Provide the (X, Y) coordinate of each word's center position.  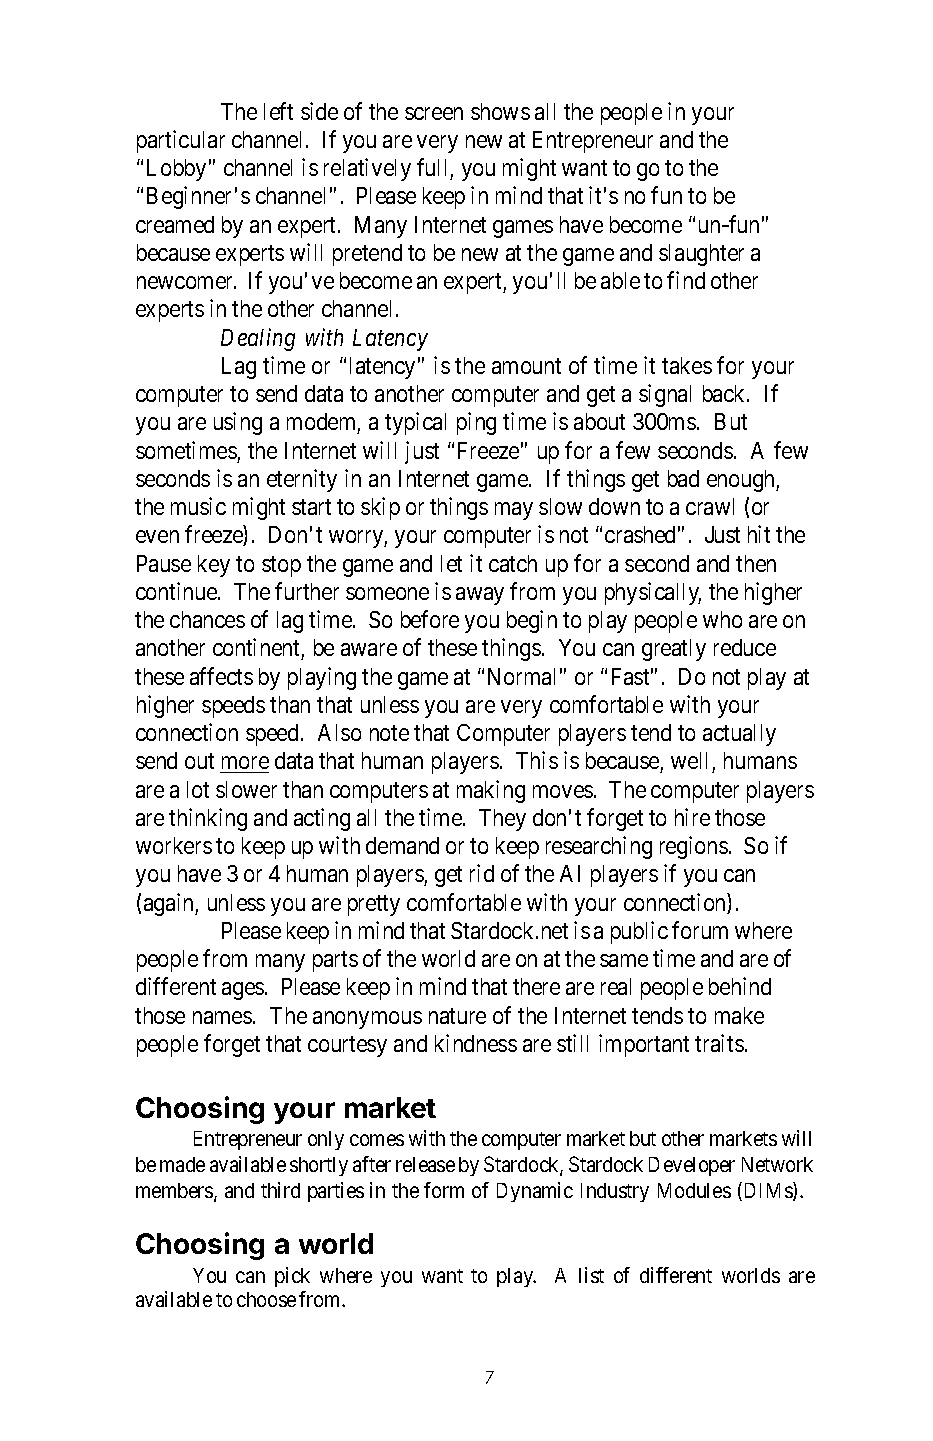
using (238, 423)
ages (243, 991)
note (389, 733)
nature (457, 1016)
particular (181, 141)
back (725, 393)
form (444, 1190)
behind (740, 986)
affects (221, 676)
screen (434, 113)
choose (266, 1299)
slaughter (701, 255)
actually (739, 735)
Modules (694, 1190)
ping (476, 423)
